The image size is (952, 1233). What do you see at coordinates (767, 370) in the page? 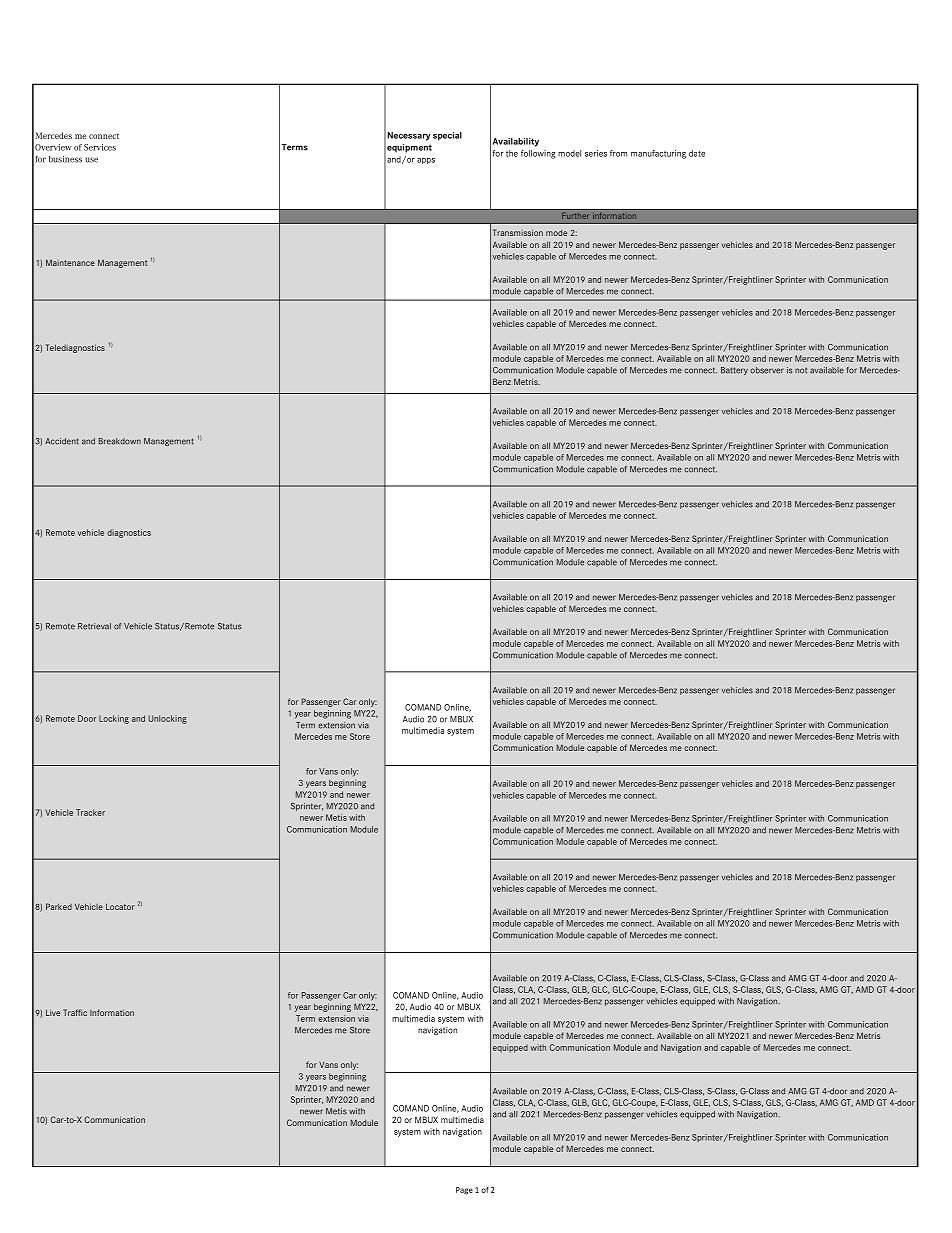
I see `observer` at bounding box center [767, 370].
